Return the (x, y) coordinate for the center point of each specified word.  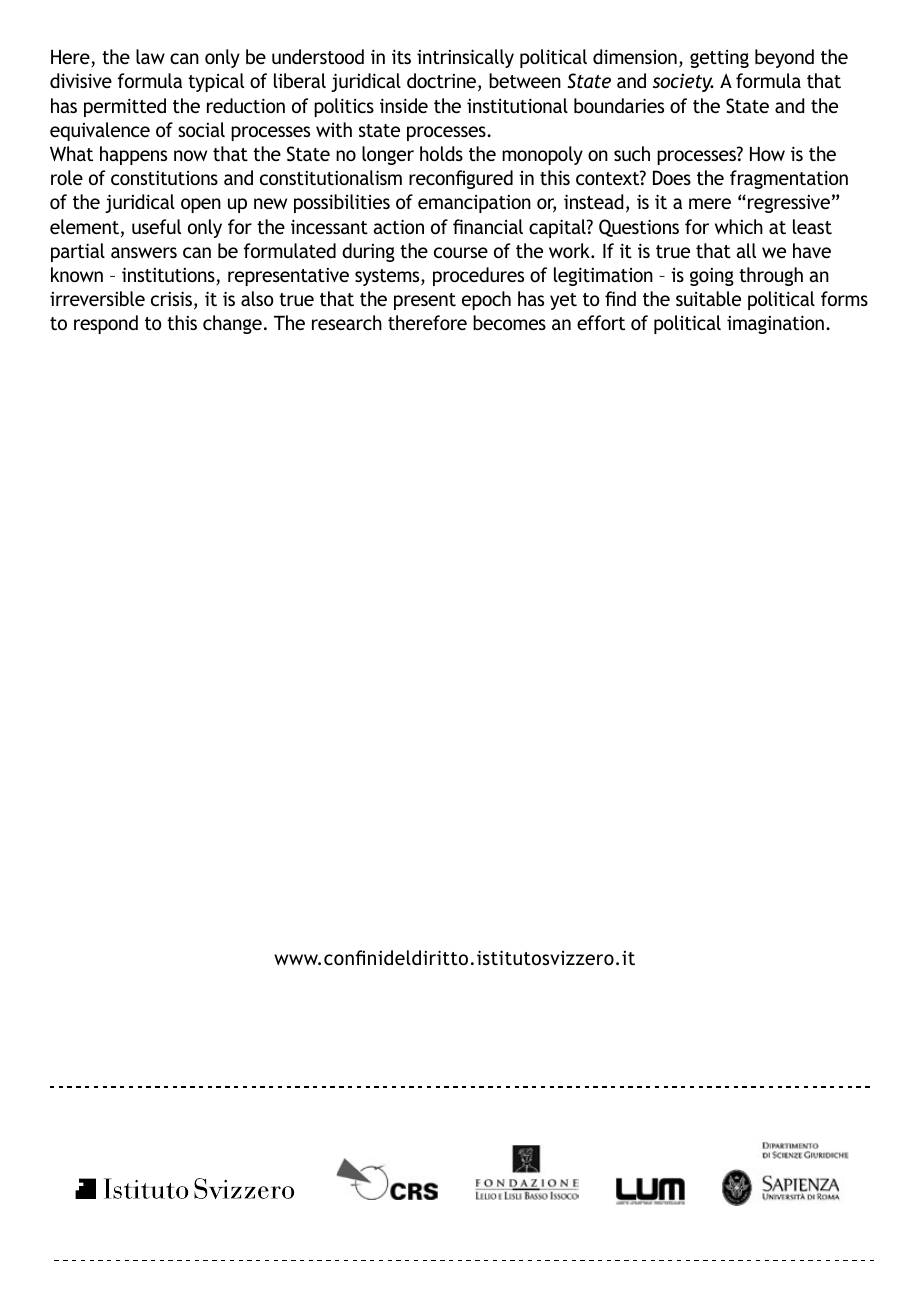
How (767, 154)
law (150, 56)
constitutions (164, 178)
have (812, 250)
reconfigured (461, 179)
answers (144, 252)
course (461, 252)
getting (719, 59)
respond (106, 324)
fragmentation (789, 179)
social (201, 129)
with (334, 129)
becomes (509, 322)
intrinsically (465, 58)
